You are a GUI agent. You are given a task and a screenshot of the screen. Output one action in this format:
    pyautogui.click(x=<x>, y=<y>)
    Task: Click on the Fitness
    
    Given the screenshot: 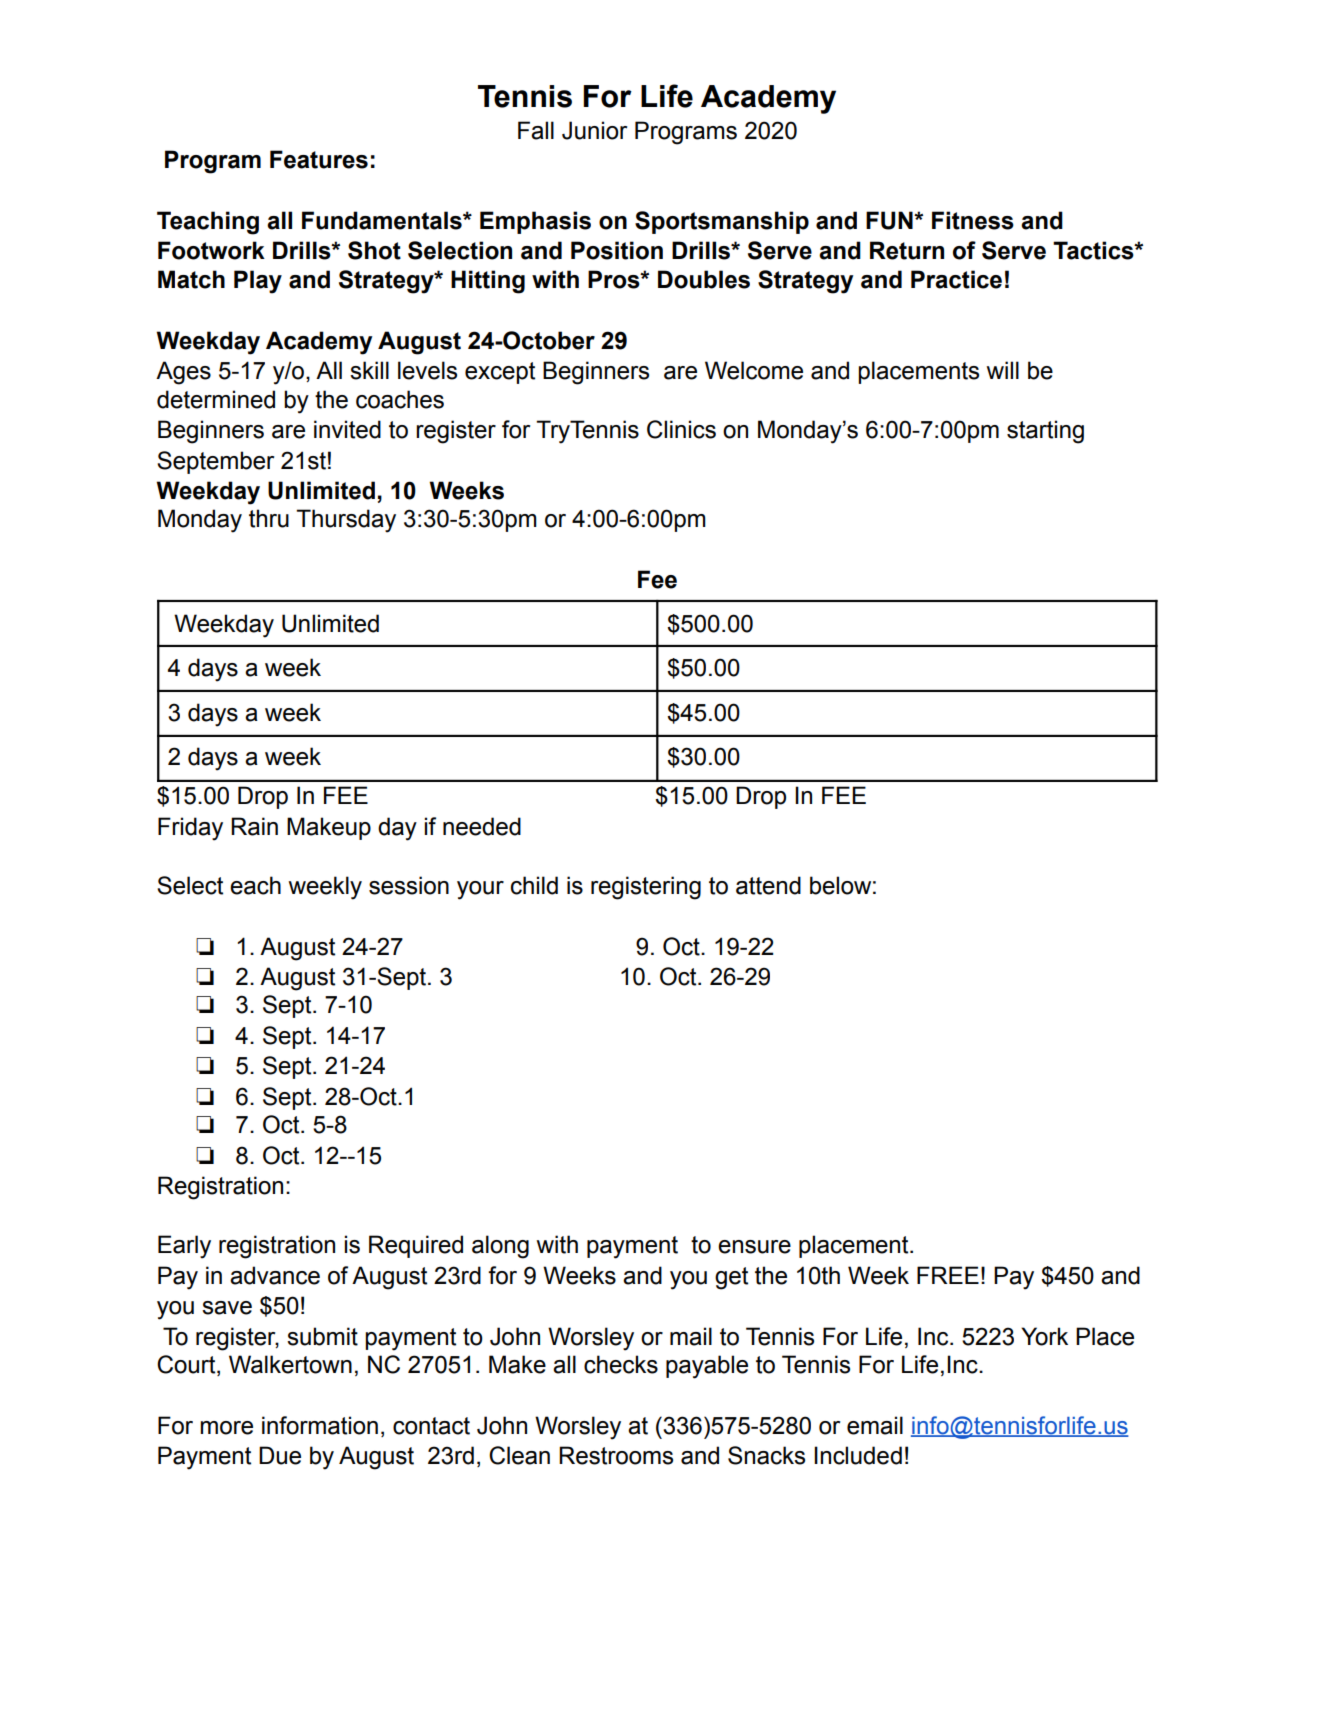 What is the action you would take?
    pyautogui.click(x=973, y=220)
